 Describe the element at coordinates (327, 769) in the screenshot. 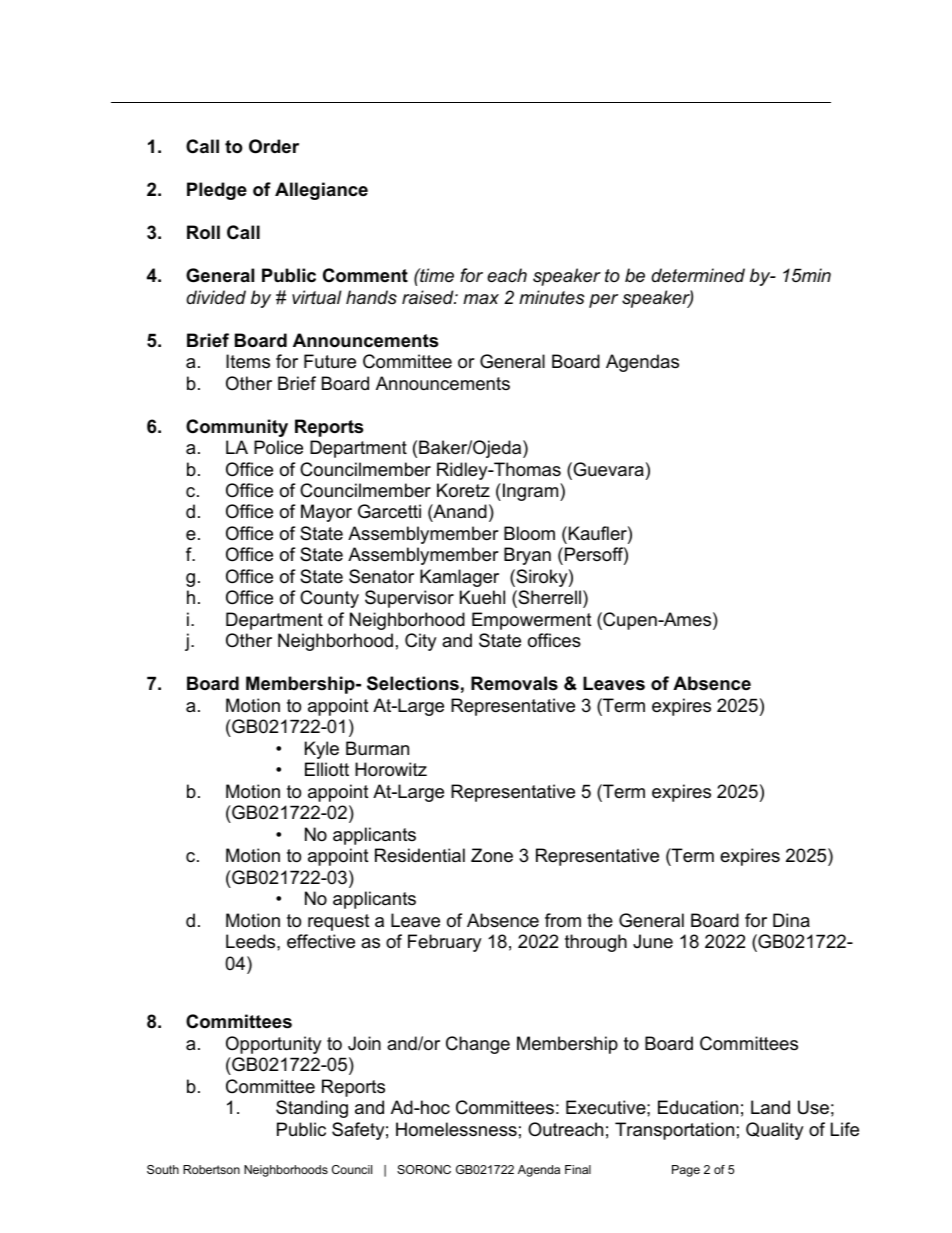

I see `Elliott` at that location.
